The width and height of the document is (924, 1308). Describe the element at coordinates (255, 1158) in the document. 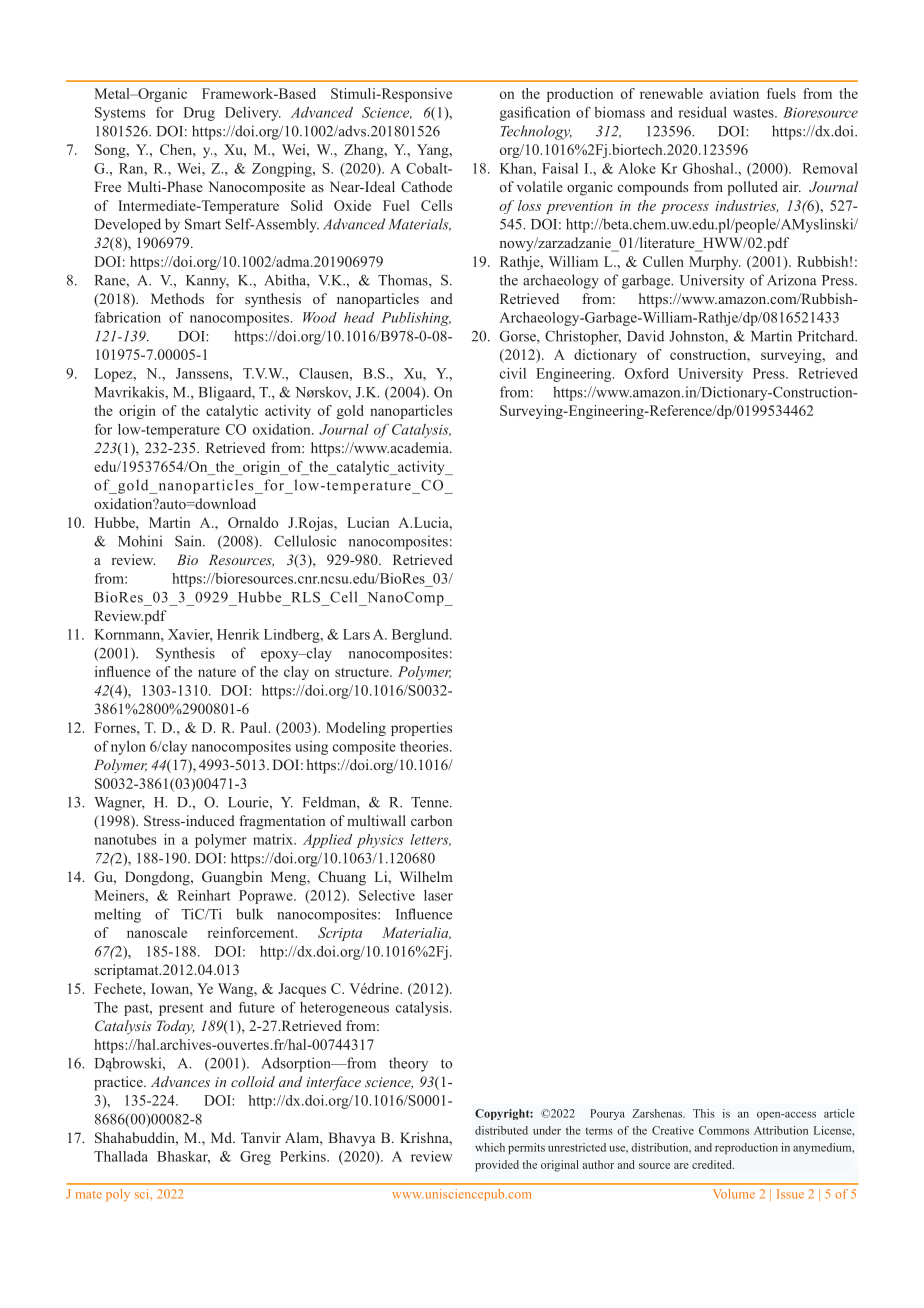

I see `Greg` at that location.
